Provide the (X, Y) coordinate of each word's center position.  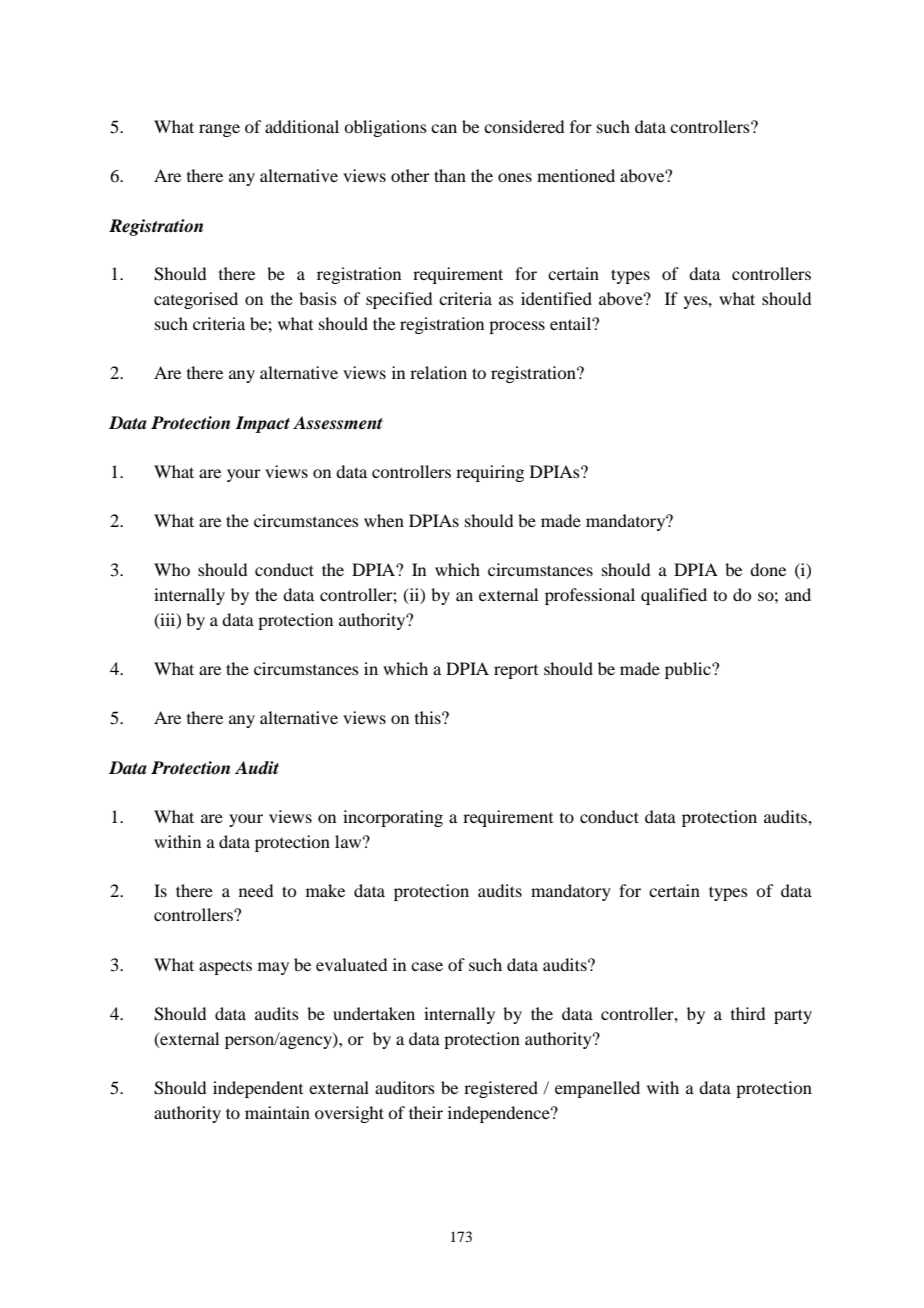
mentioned (576, 175)
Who (172, 569)
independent (258, 1089)
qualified (674, 596)
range (219, 130)
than (450, 175)
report (516, 672)
